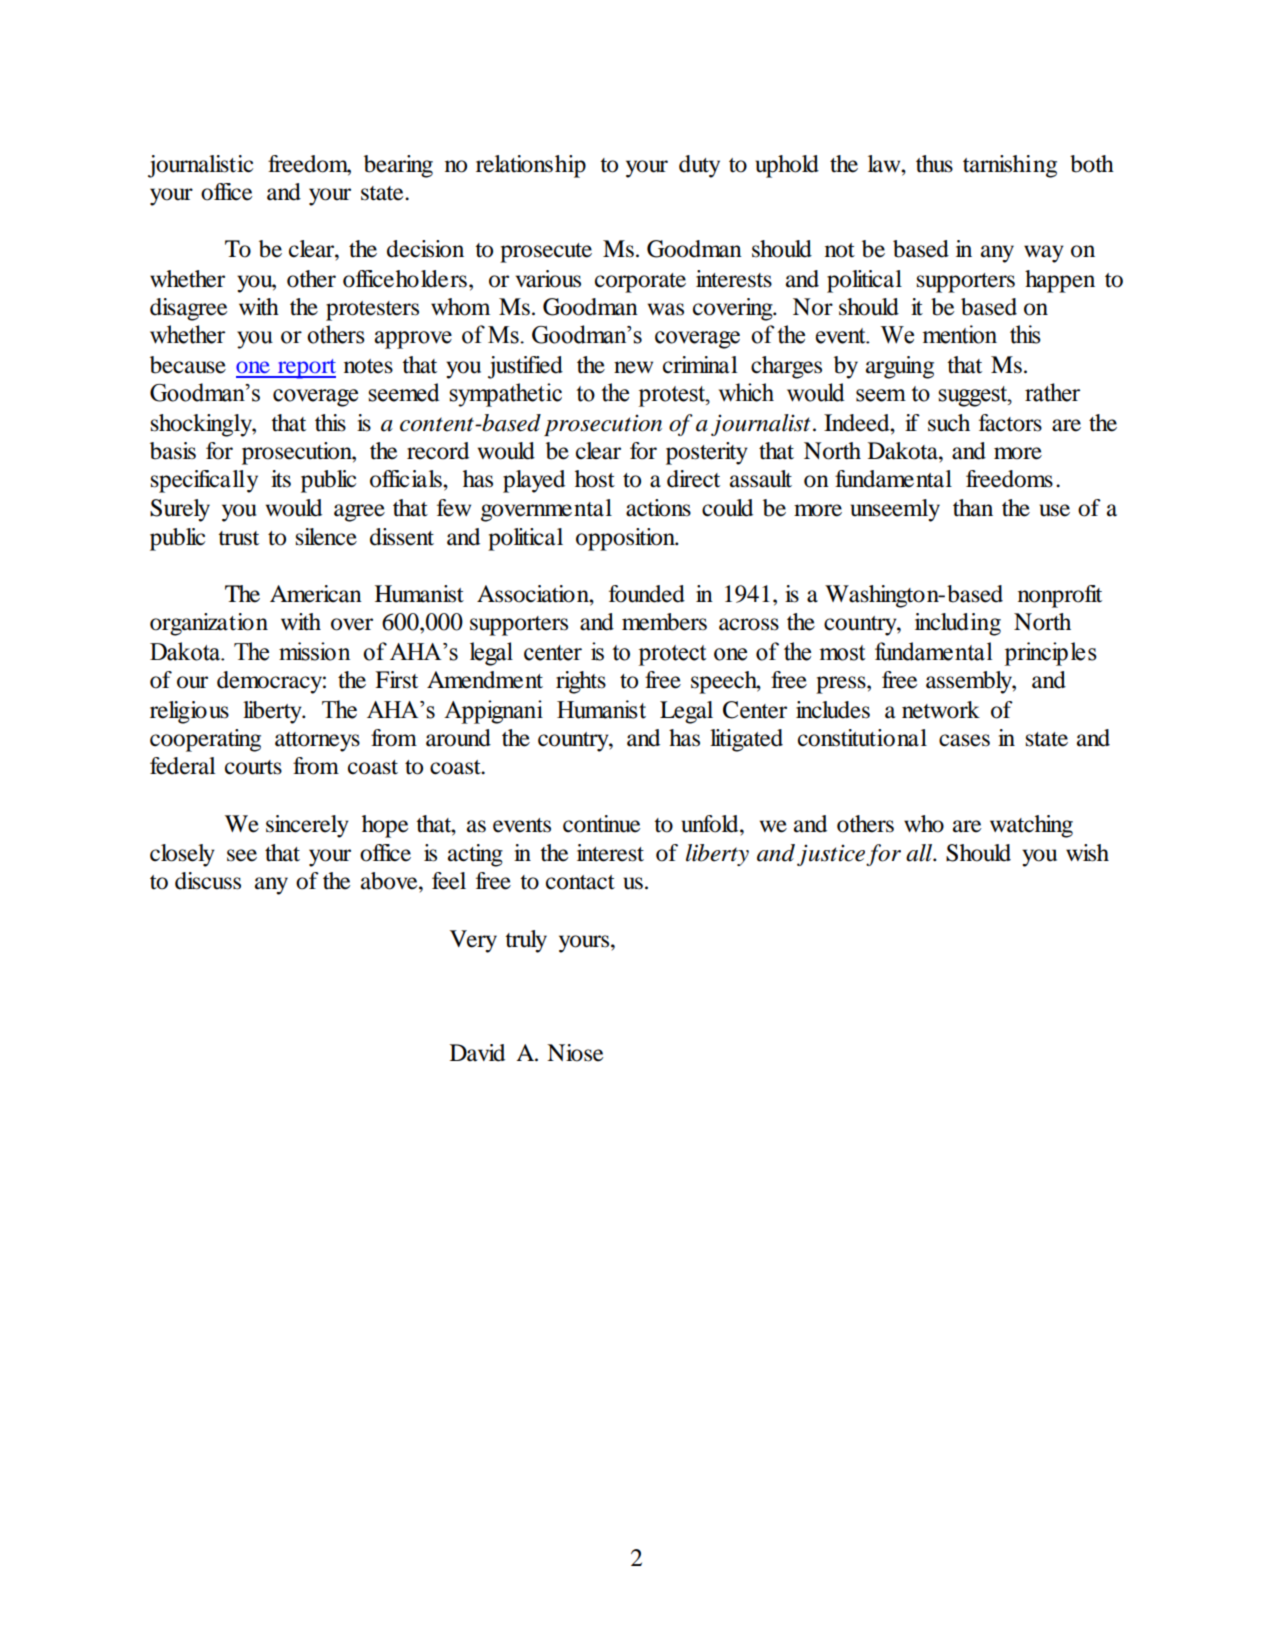 The width and height of the document is (1272, 1646). I want to click on factors, so click(1010, 423).
